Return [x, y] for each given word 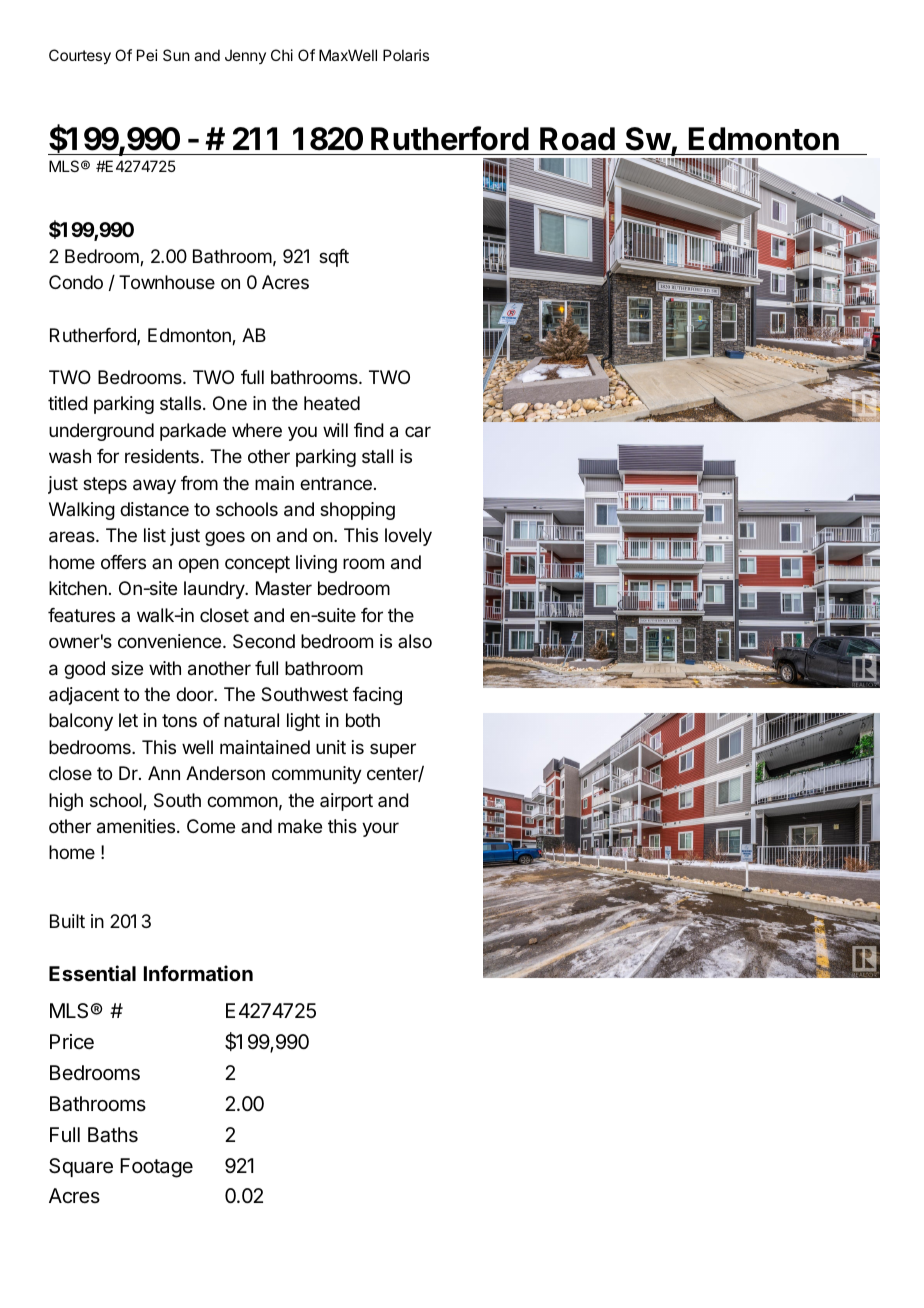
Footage [156, 1168]
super [393, 750]
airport [346, 802]
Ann [164, 773]
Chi [282, 55]
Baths [113, 1135]
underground [101, 432]
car [418, 431]
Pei [147, 55]
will [335, 430]
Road [577, 139]
